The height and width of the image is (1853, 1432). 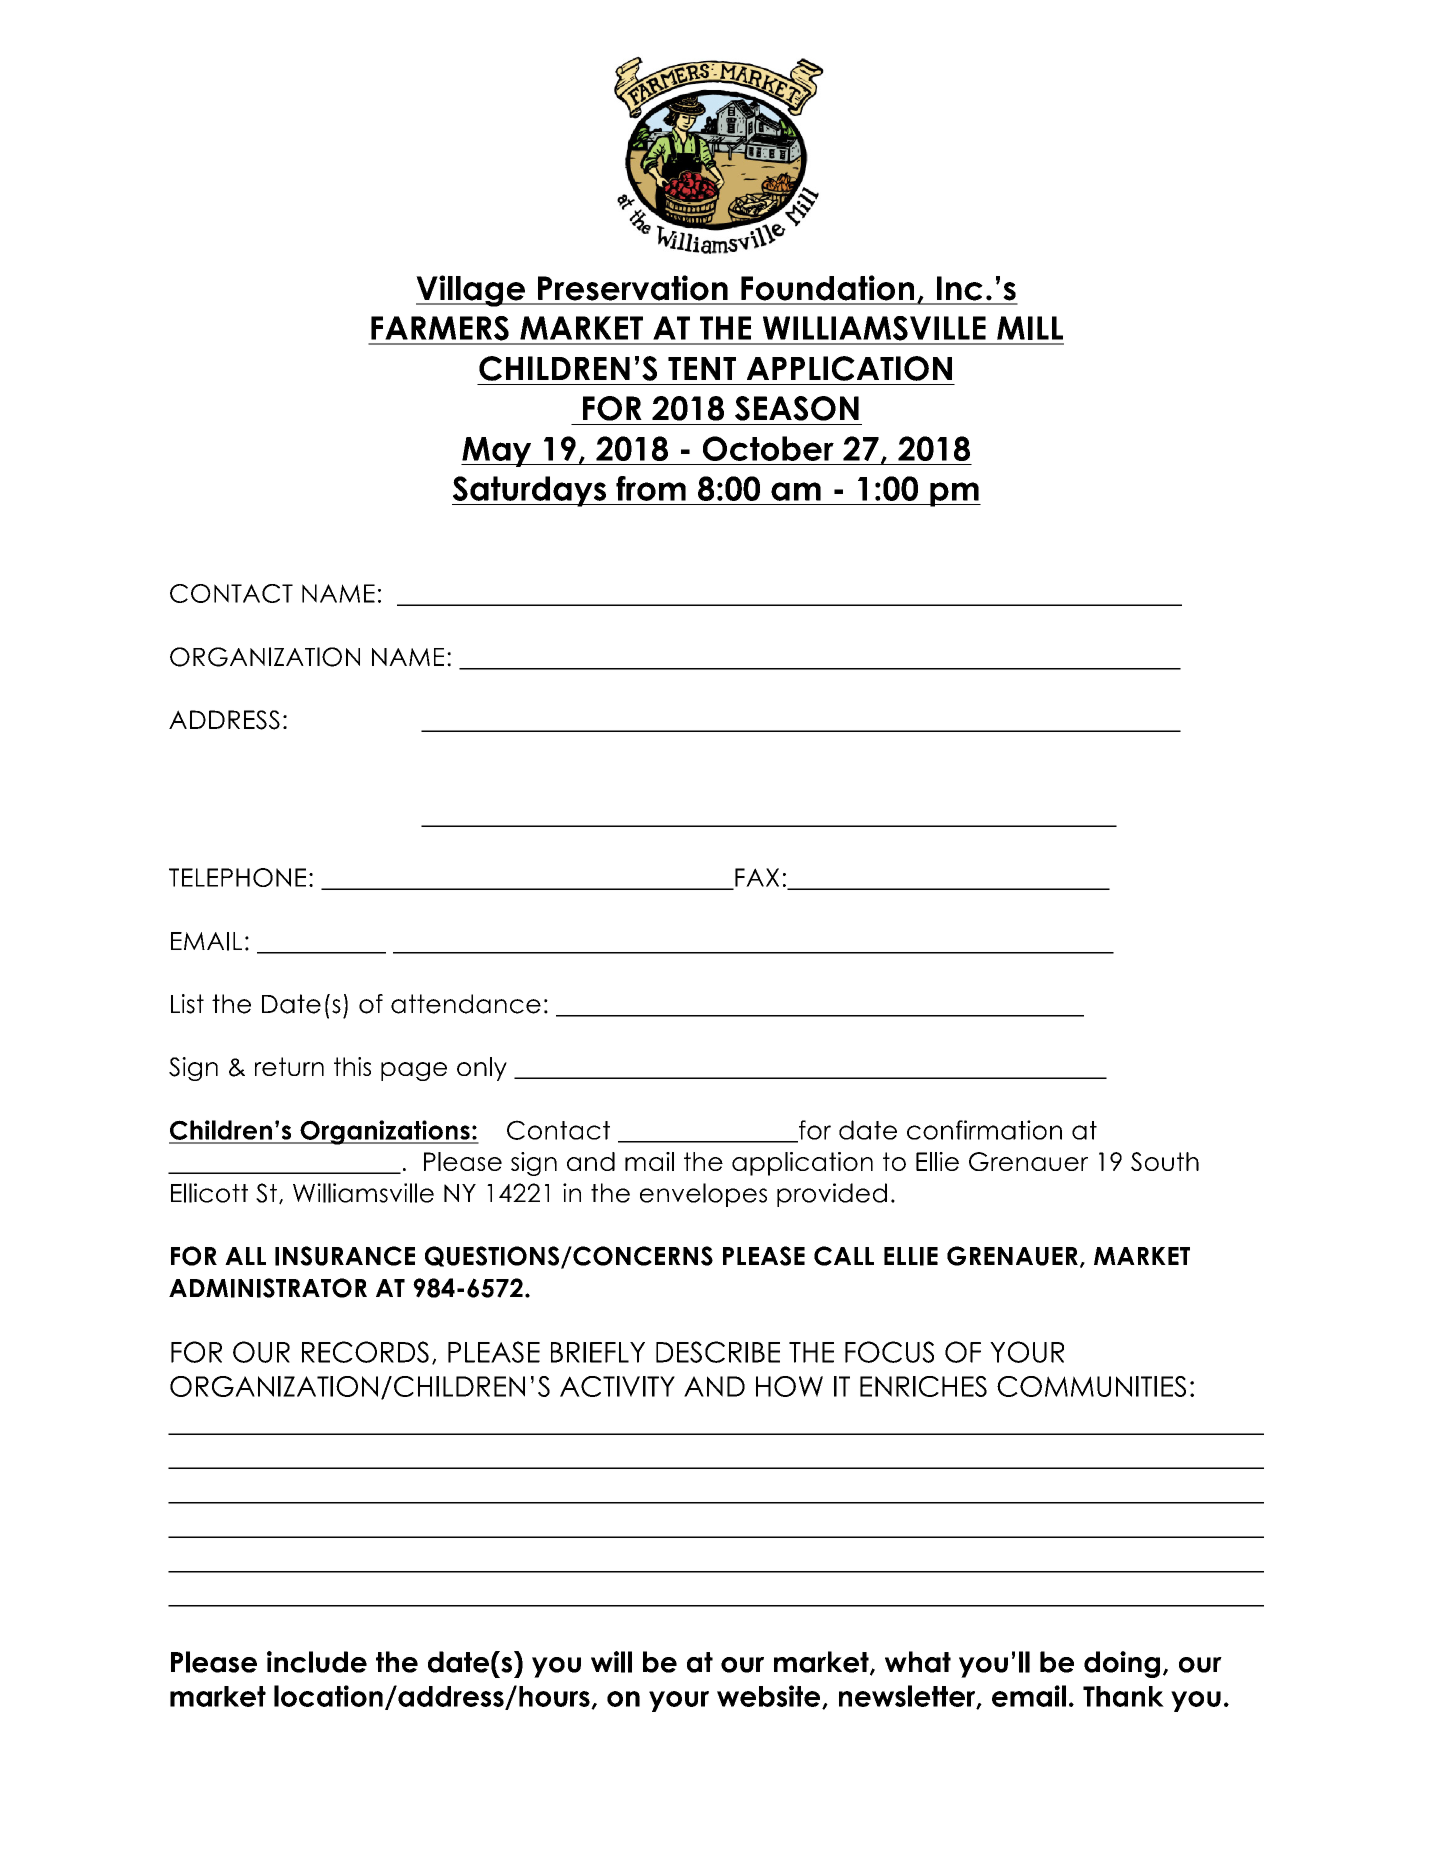 What do you see at coordinates (1030, 328) in the image?
I see `MILL` at bounding box center [1030, 328].
